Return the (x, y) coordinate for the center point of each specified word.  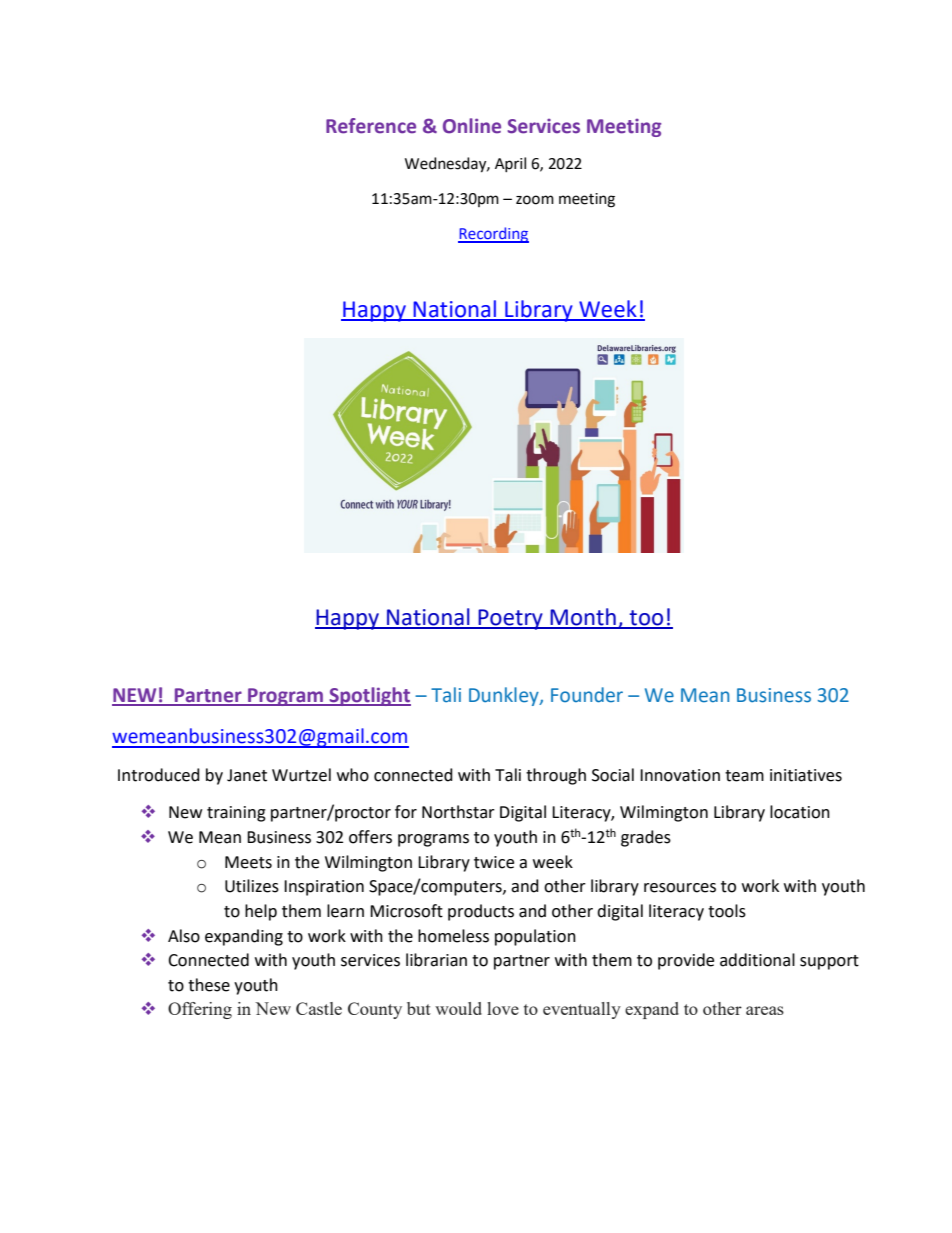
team (744, 776)
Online (472, 126)
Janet (247, 775)
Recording (493, 235)
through (556, 776)
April (510, 164)
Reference (371, 126)
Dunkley (505, 696)
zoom (535, 200)
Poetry (510, 619)
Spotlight (369, 696)
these (209, 985)
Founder (587, 695)
